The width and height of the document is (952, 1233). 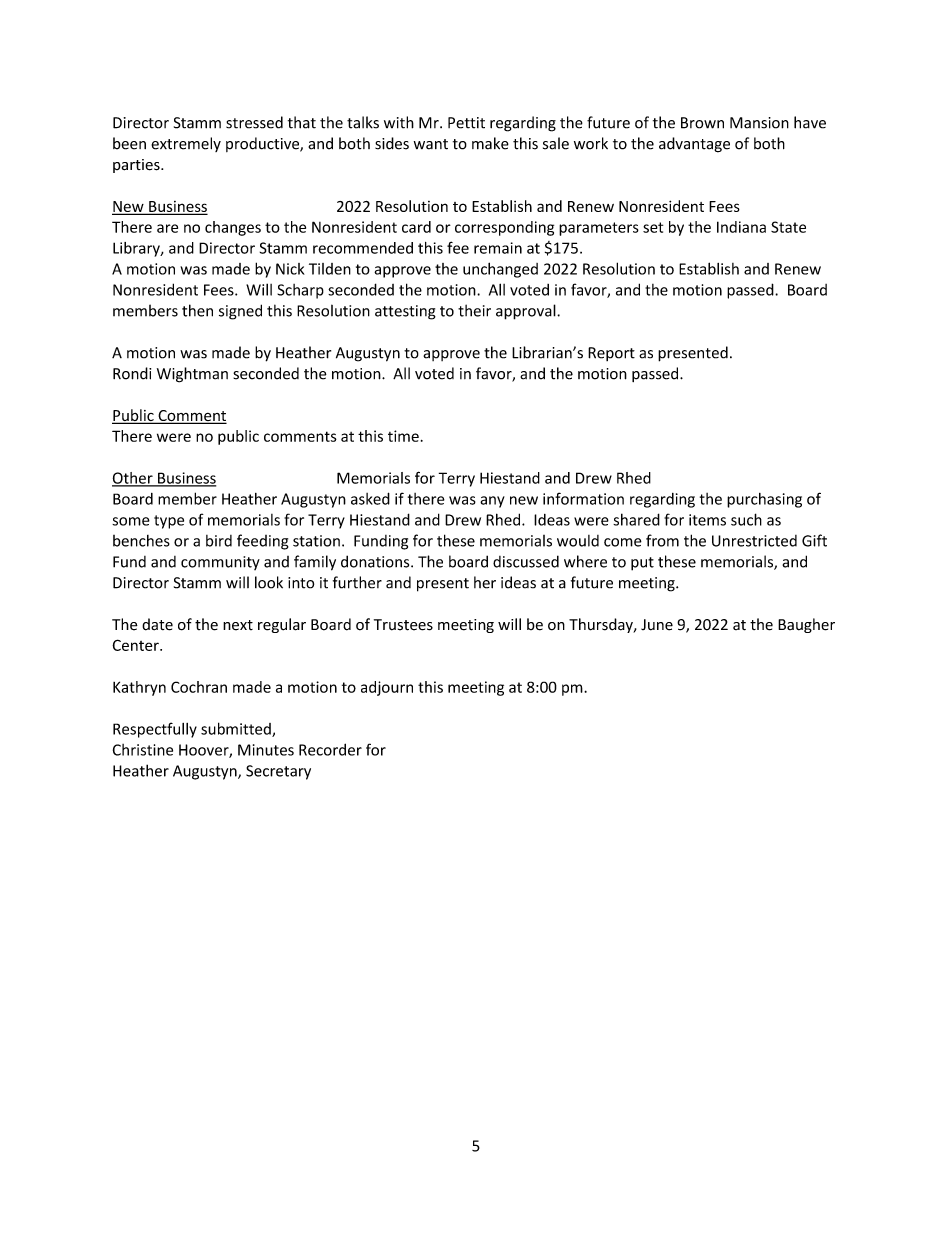 What do you see at coordinates (133, 479) in the document?
I see `Other` at bounding box center [133, 479].
